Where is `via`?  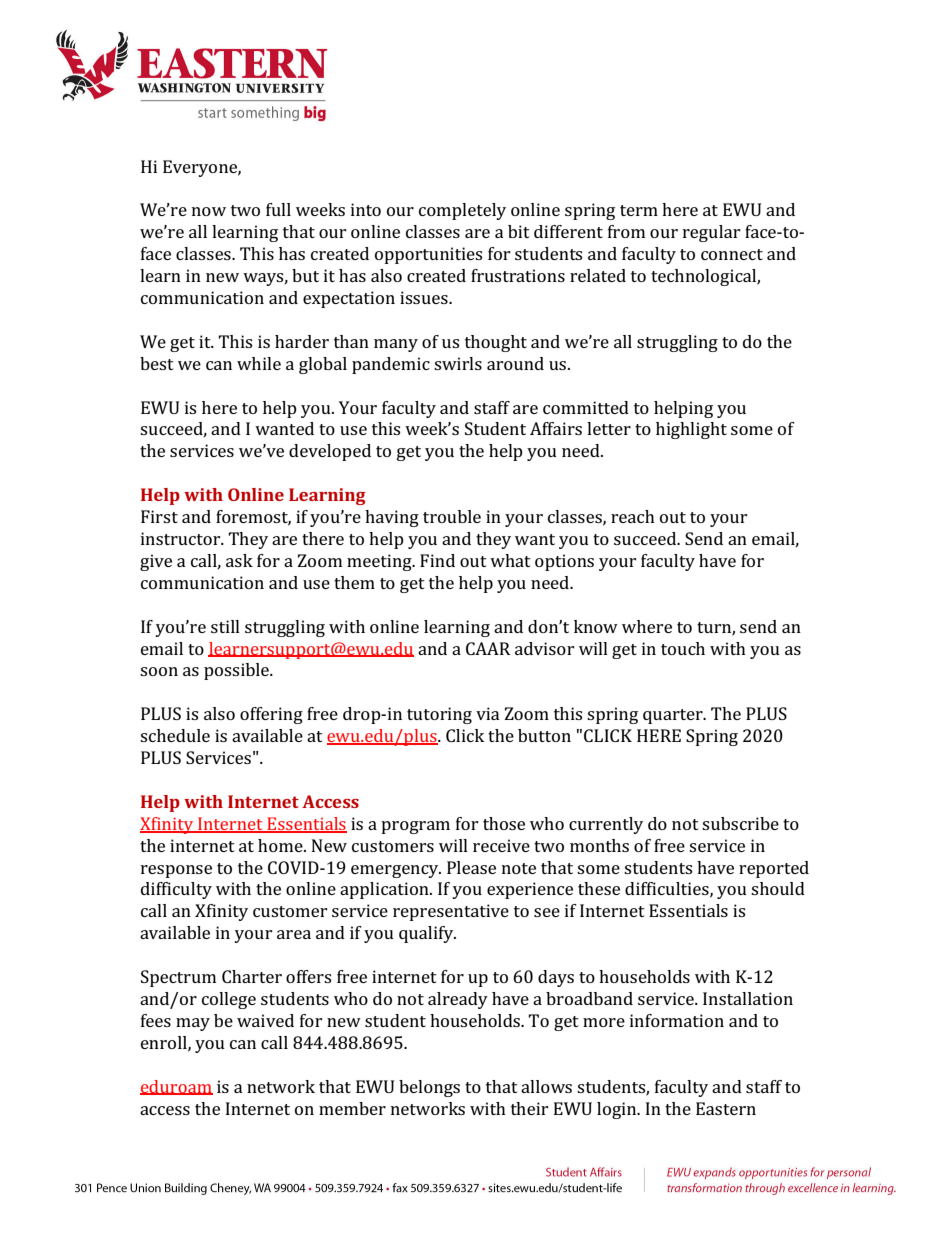
via is located at coordinates (488, 713).
